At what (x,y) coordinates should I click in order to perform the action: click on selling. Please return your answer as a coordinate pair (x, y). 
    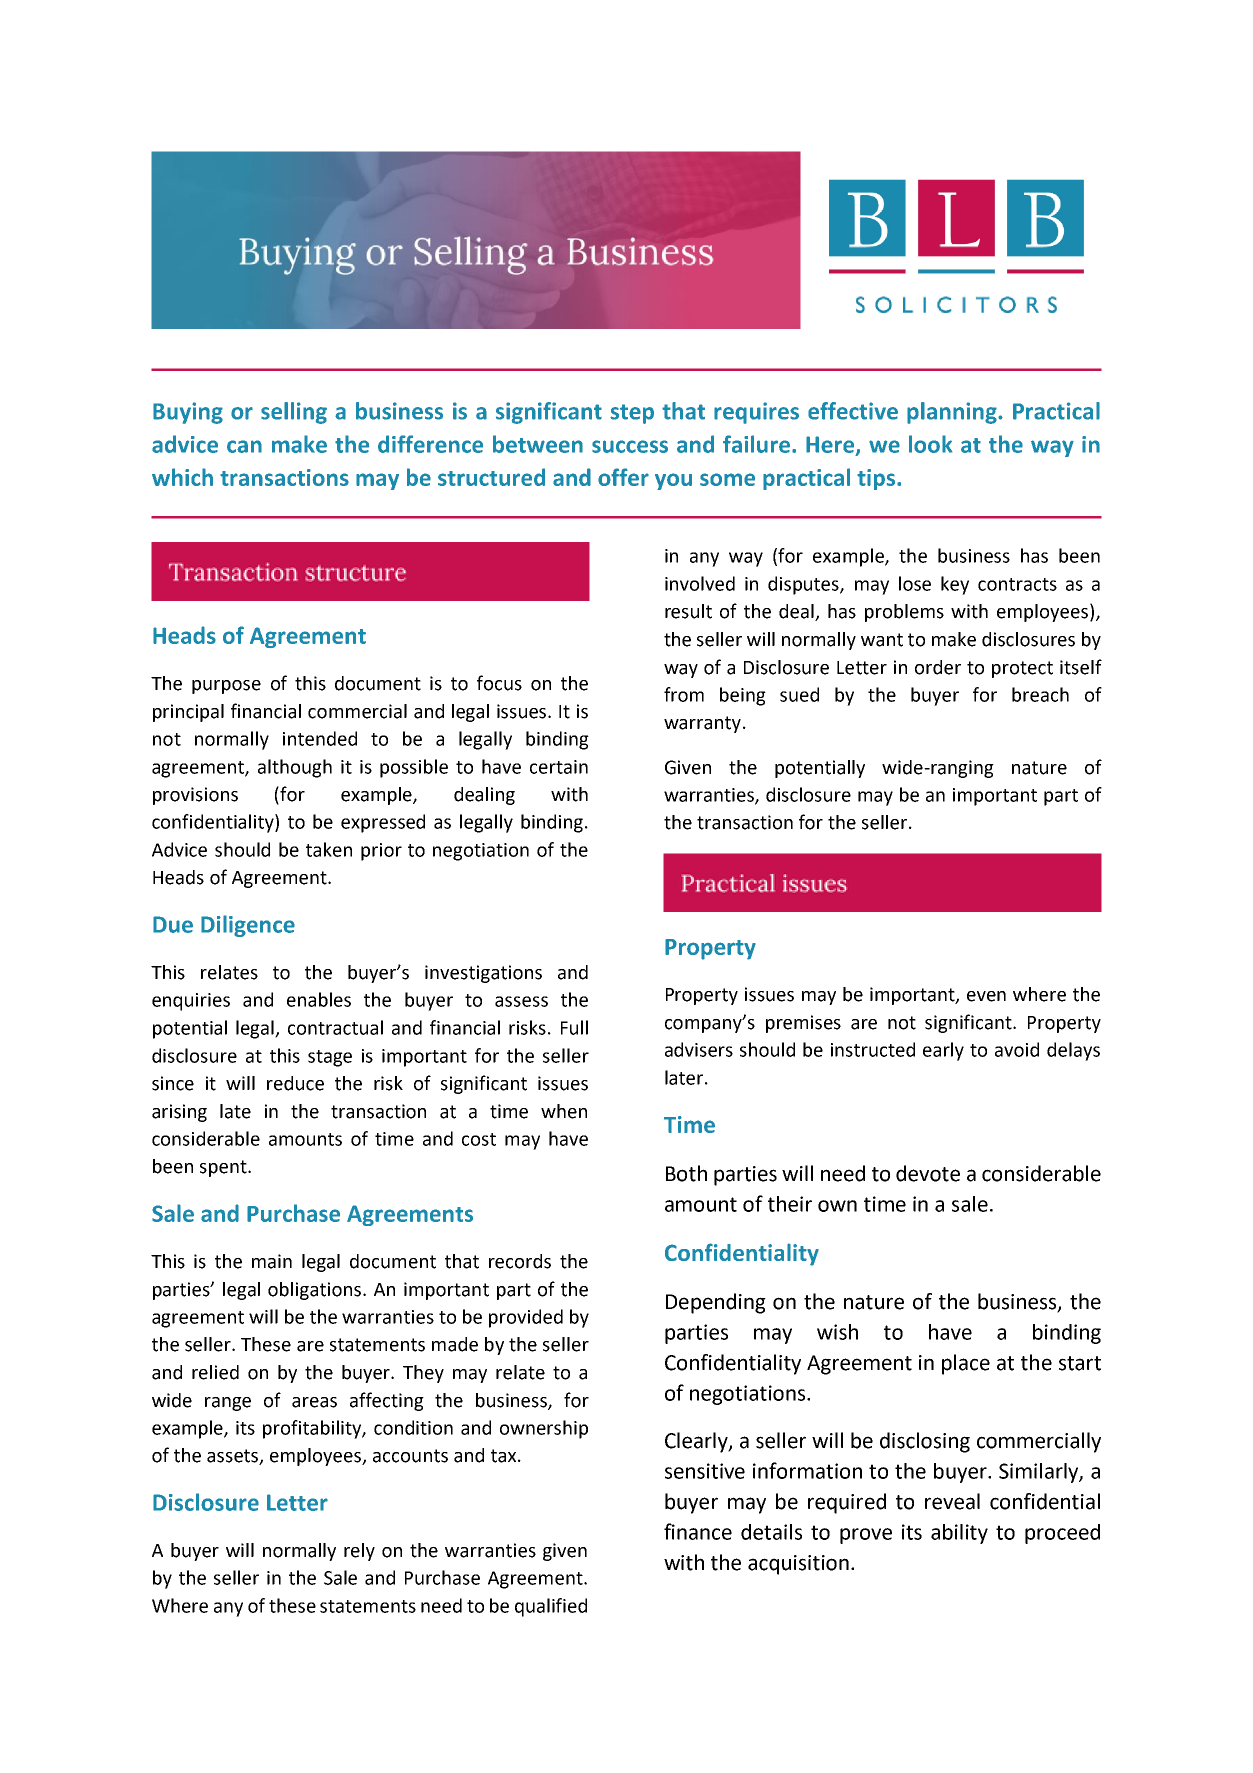
    Looking at the image, I should click on (294, 413).
